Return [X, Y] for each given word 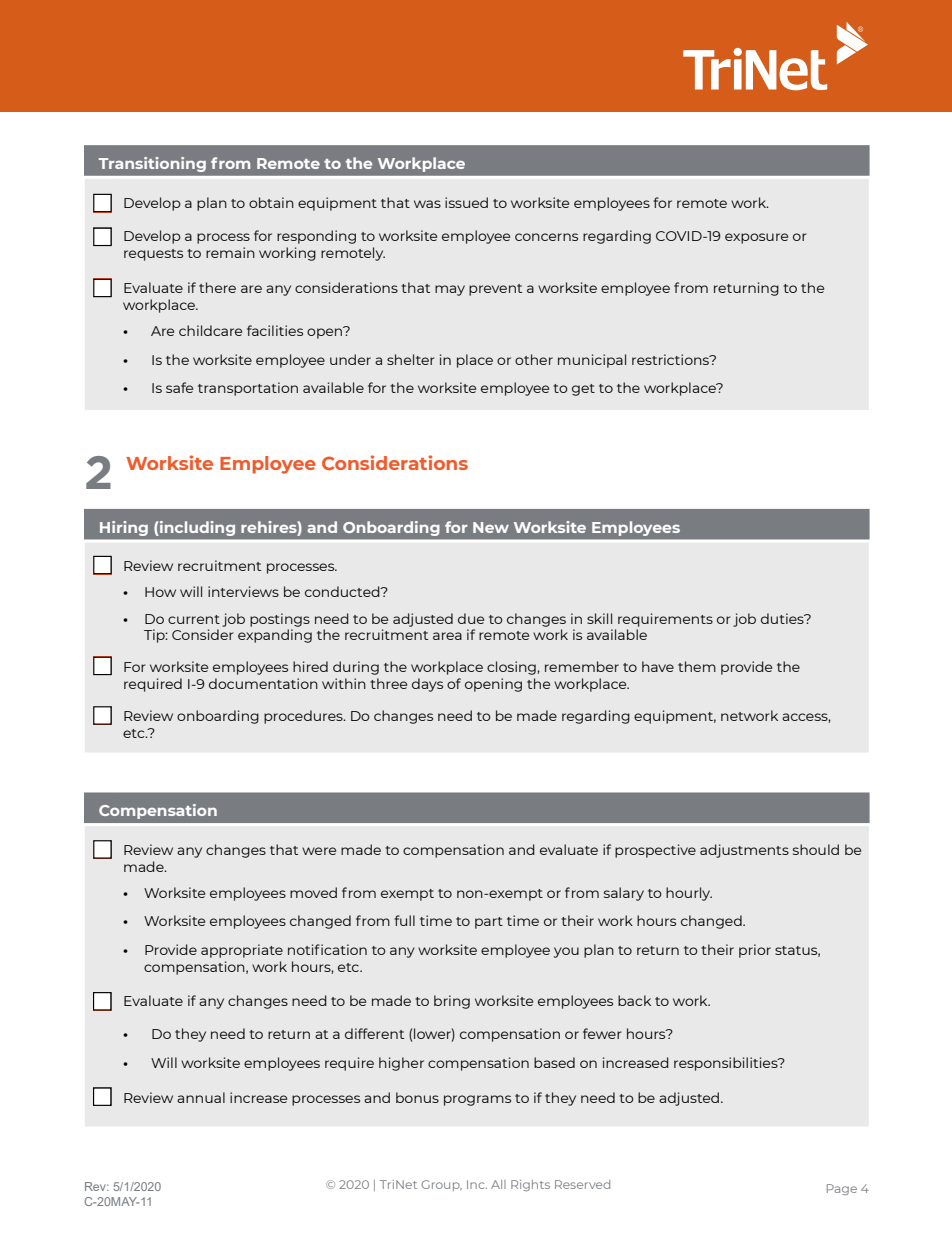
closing [512, 668]
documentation [263, 683]
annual [201, 1097]
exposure [756, 238]
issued [466, 202]
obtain [271, 202]
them [697, 666]
